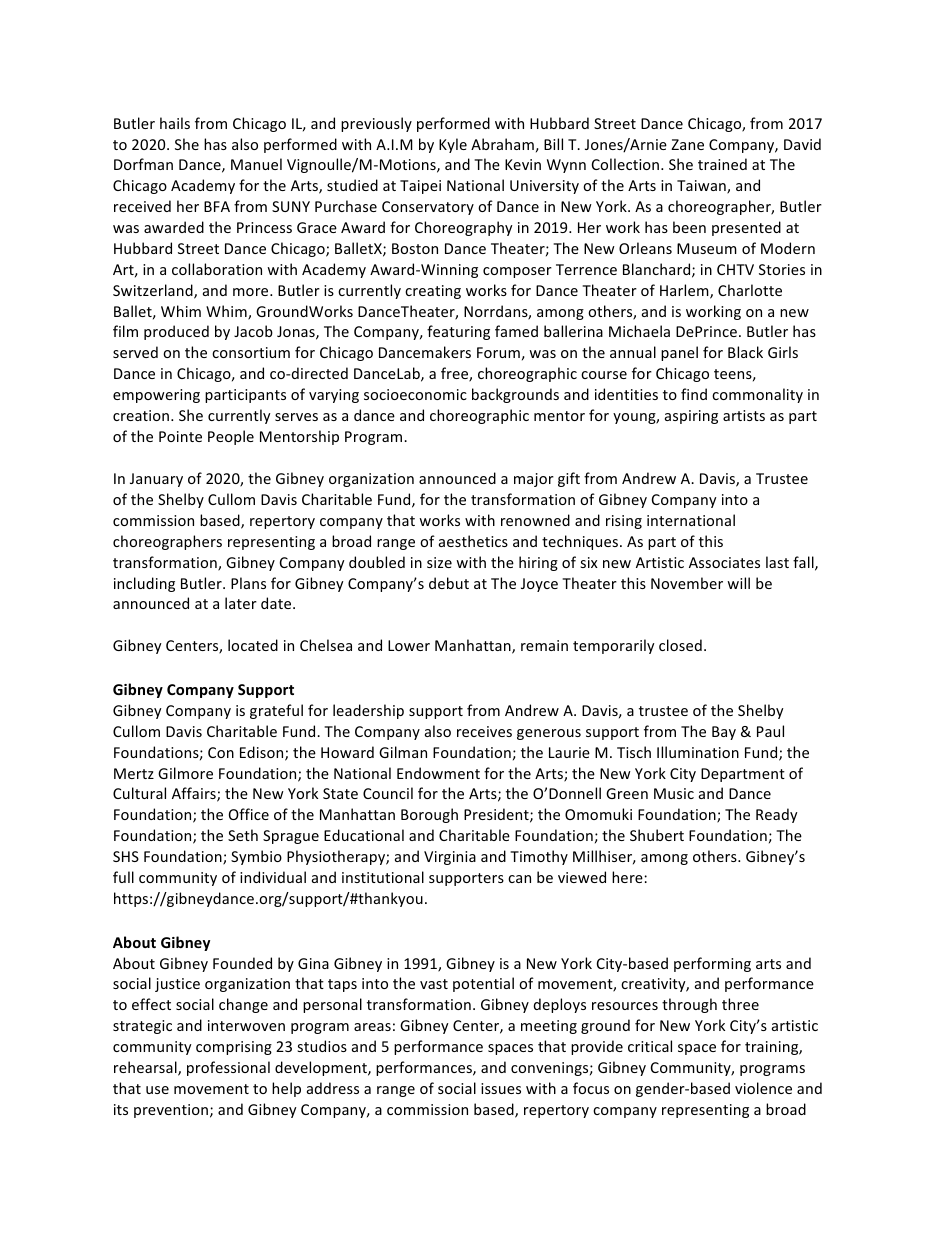 The height and width of the document is (1233, 952). What do you see at coordinates (501, 1088) in the document?
I see `issues` at bounding box center [501, 1088].
